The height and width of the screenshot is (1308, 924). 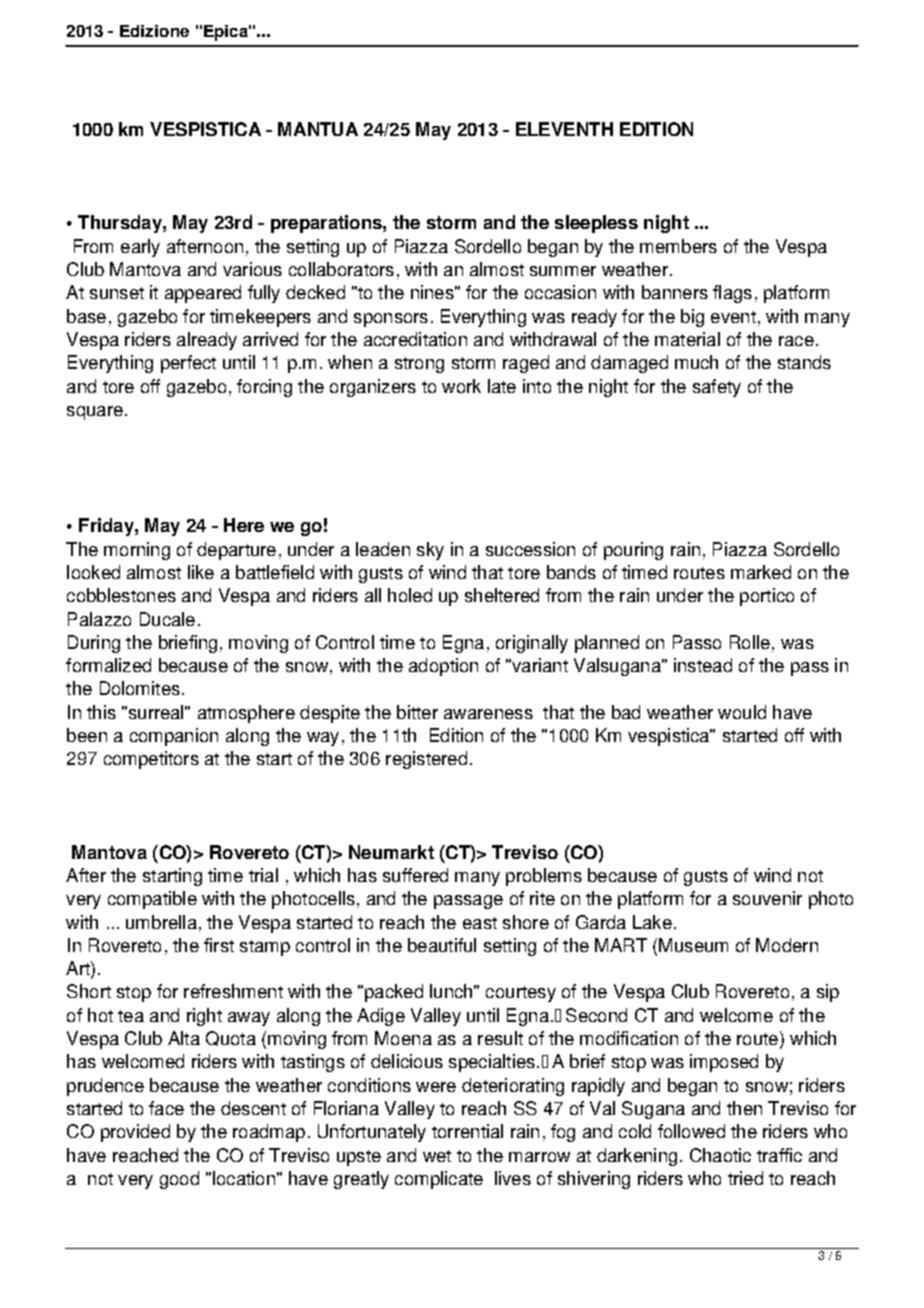 I want to click on MANTUA, so click(x=318, y=129).
